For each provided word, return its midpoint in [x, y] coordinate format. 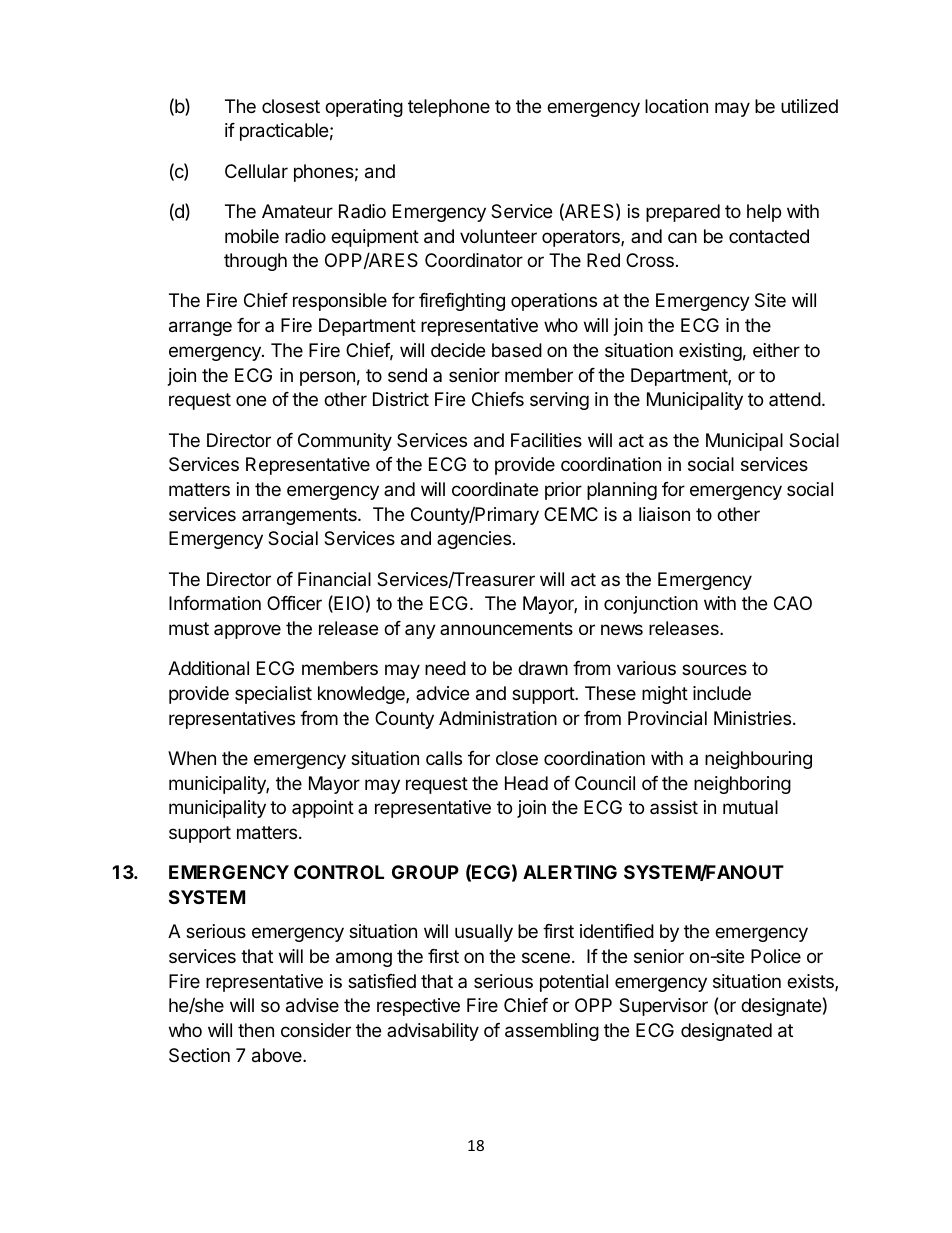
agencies [474, 540]
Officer [294, 603]
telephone [449, 108]
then [256, 1030]
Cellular [256, 171]
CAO [793, 603]
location [676, 106]
